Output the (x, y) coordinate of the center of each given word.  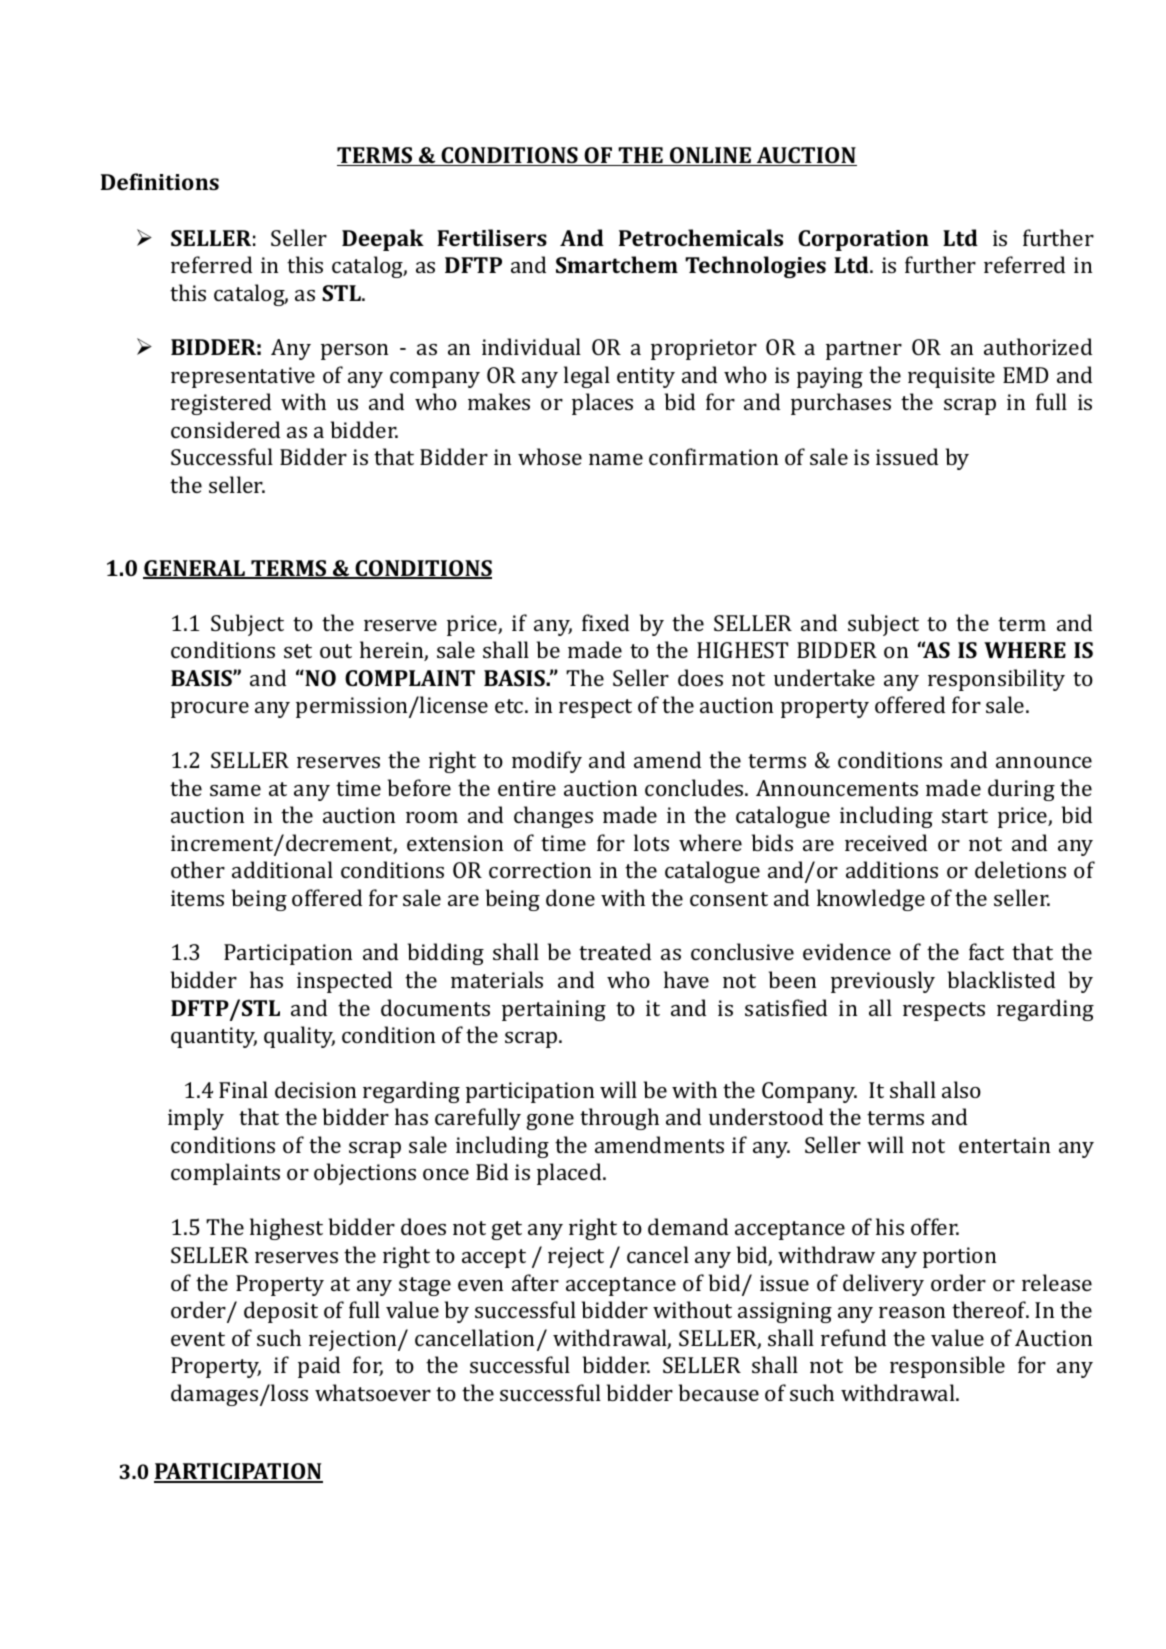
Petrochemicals (701, 237)
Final (243, 1089)
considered (225, 429)
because (719, 1392)
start (965, 816)
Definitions (160, 181)
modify (547, 762)
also (961, 1089)
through (619, 1119)
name (616, 459)
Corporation (863, 240)
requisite (951, 377)
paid (319, 1367)
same (235, 790)
